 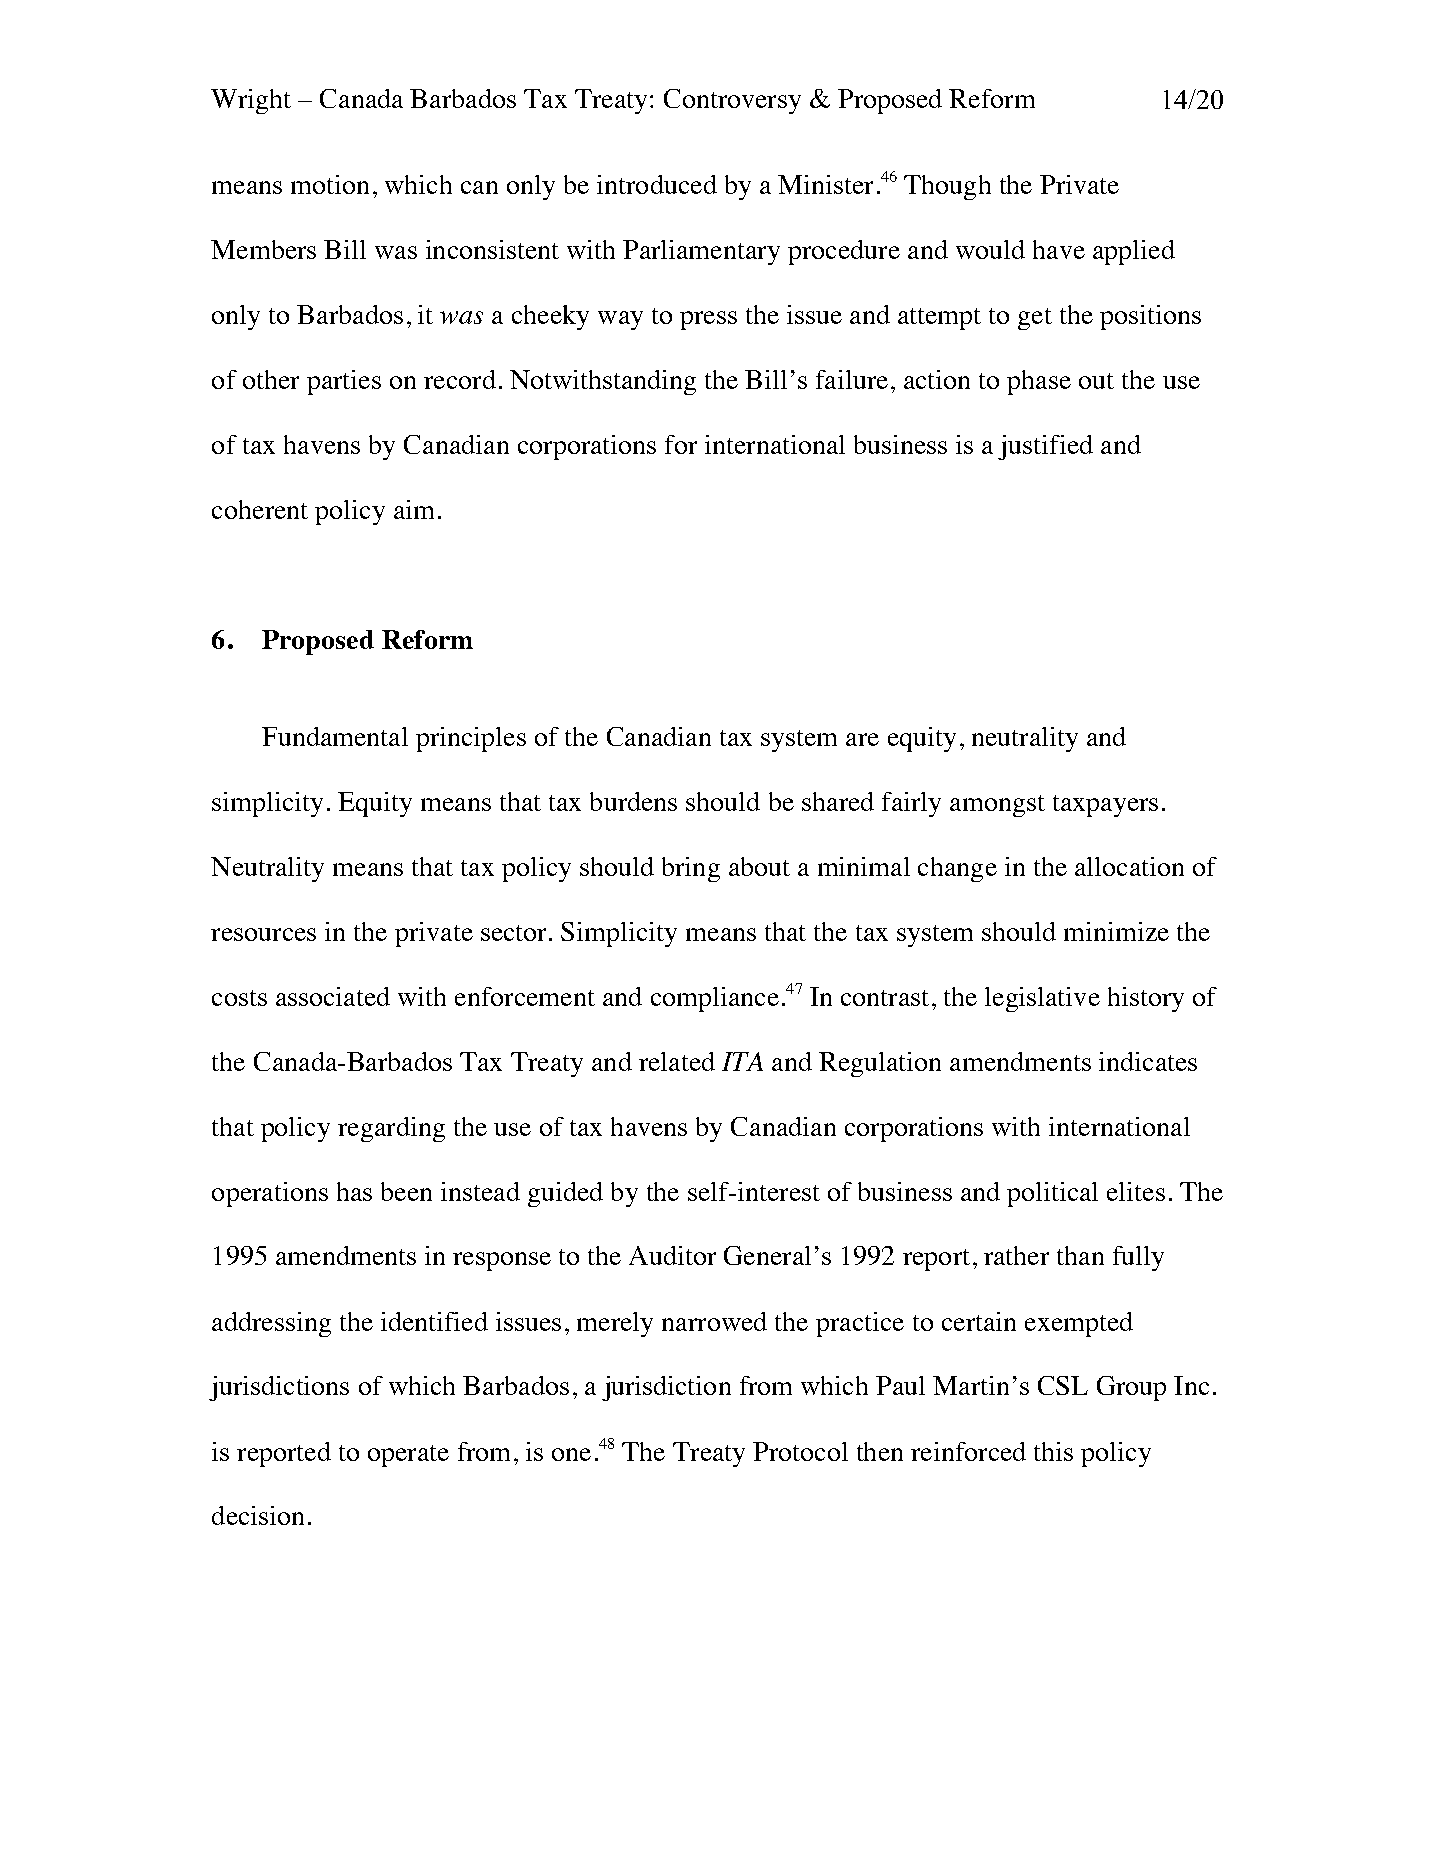 I want to click on amongst, so click(x=997, y=806).
